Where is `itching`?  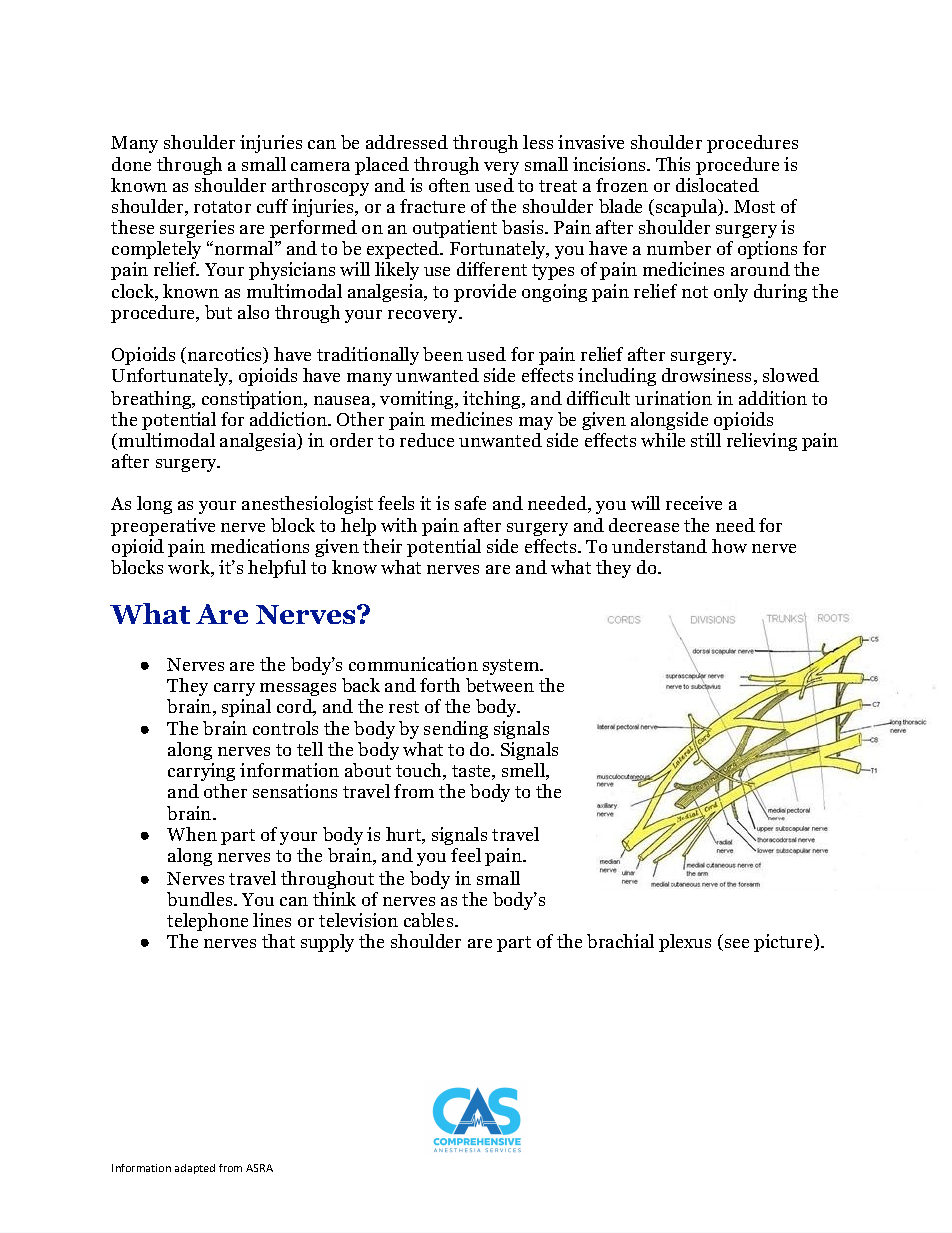 itching is located at coordinates (493, 400).
